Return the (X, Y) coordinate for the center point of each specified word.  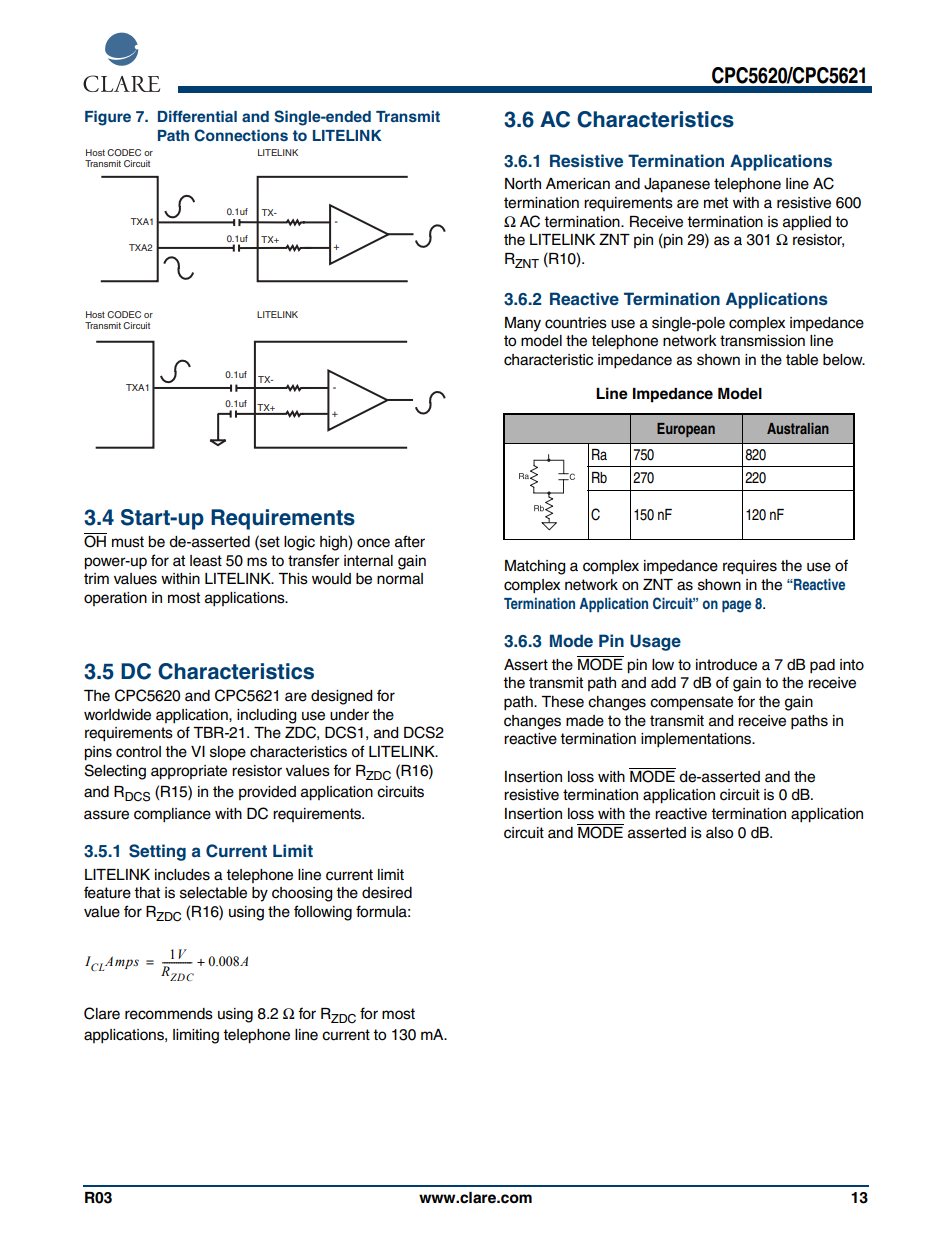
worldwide (117, 715)
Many (523, 324)
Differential (197, 116)
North (523, 184)
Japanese (677, 185)
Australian (798, 428)
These (562, 702)
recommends (169, 1014)
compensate (691, 703)
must (128, 542)
